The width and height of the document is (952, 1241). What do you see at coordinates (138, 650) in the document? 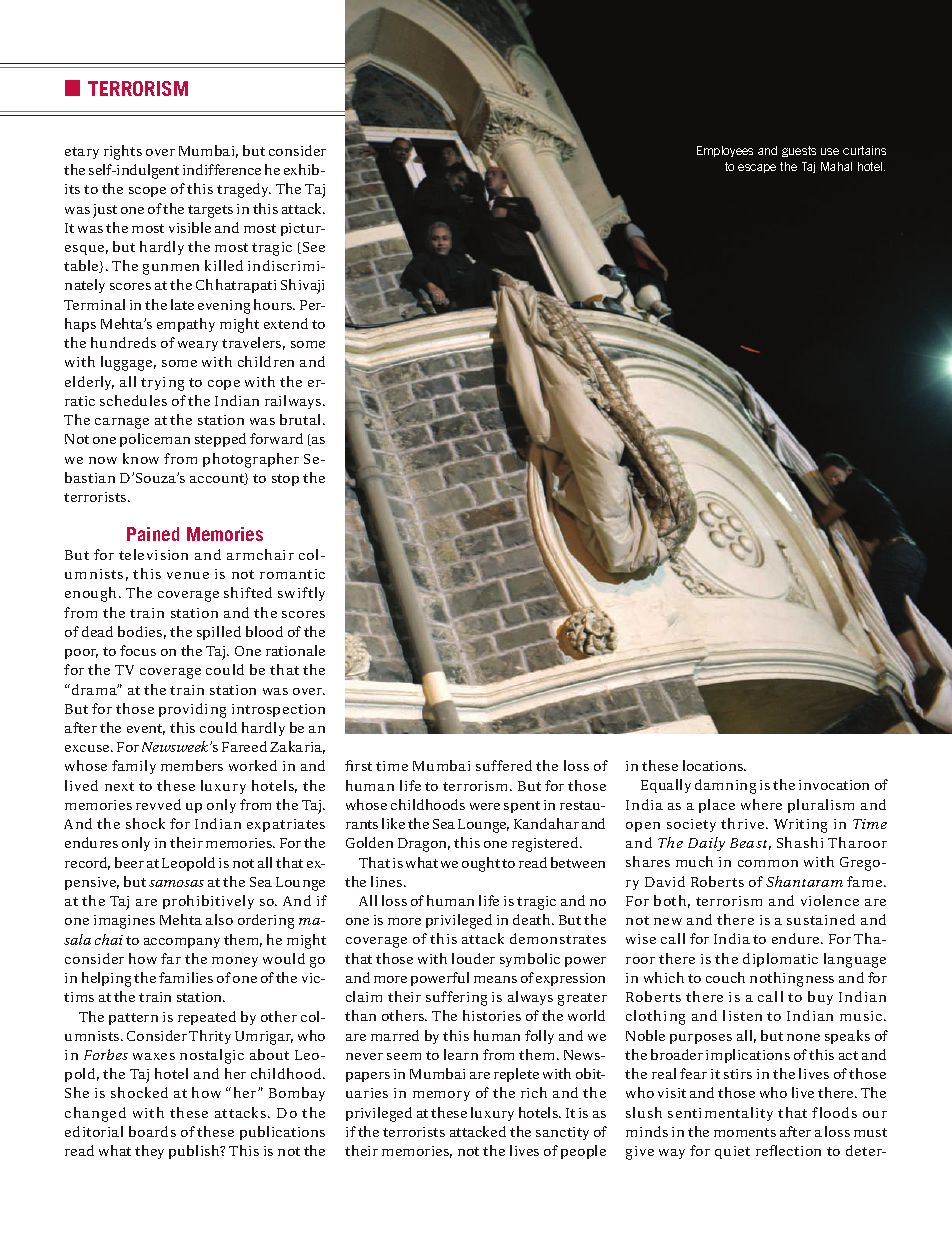
I see `focus` at bounding box center [138, 650].
